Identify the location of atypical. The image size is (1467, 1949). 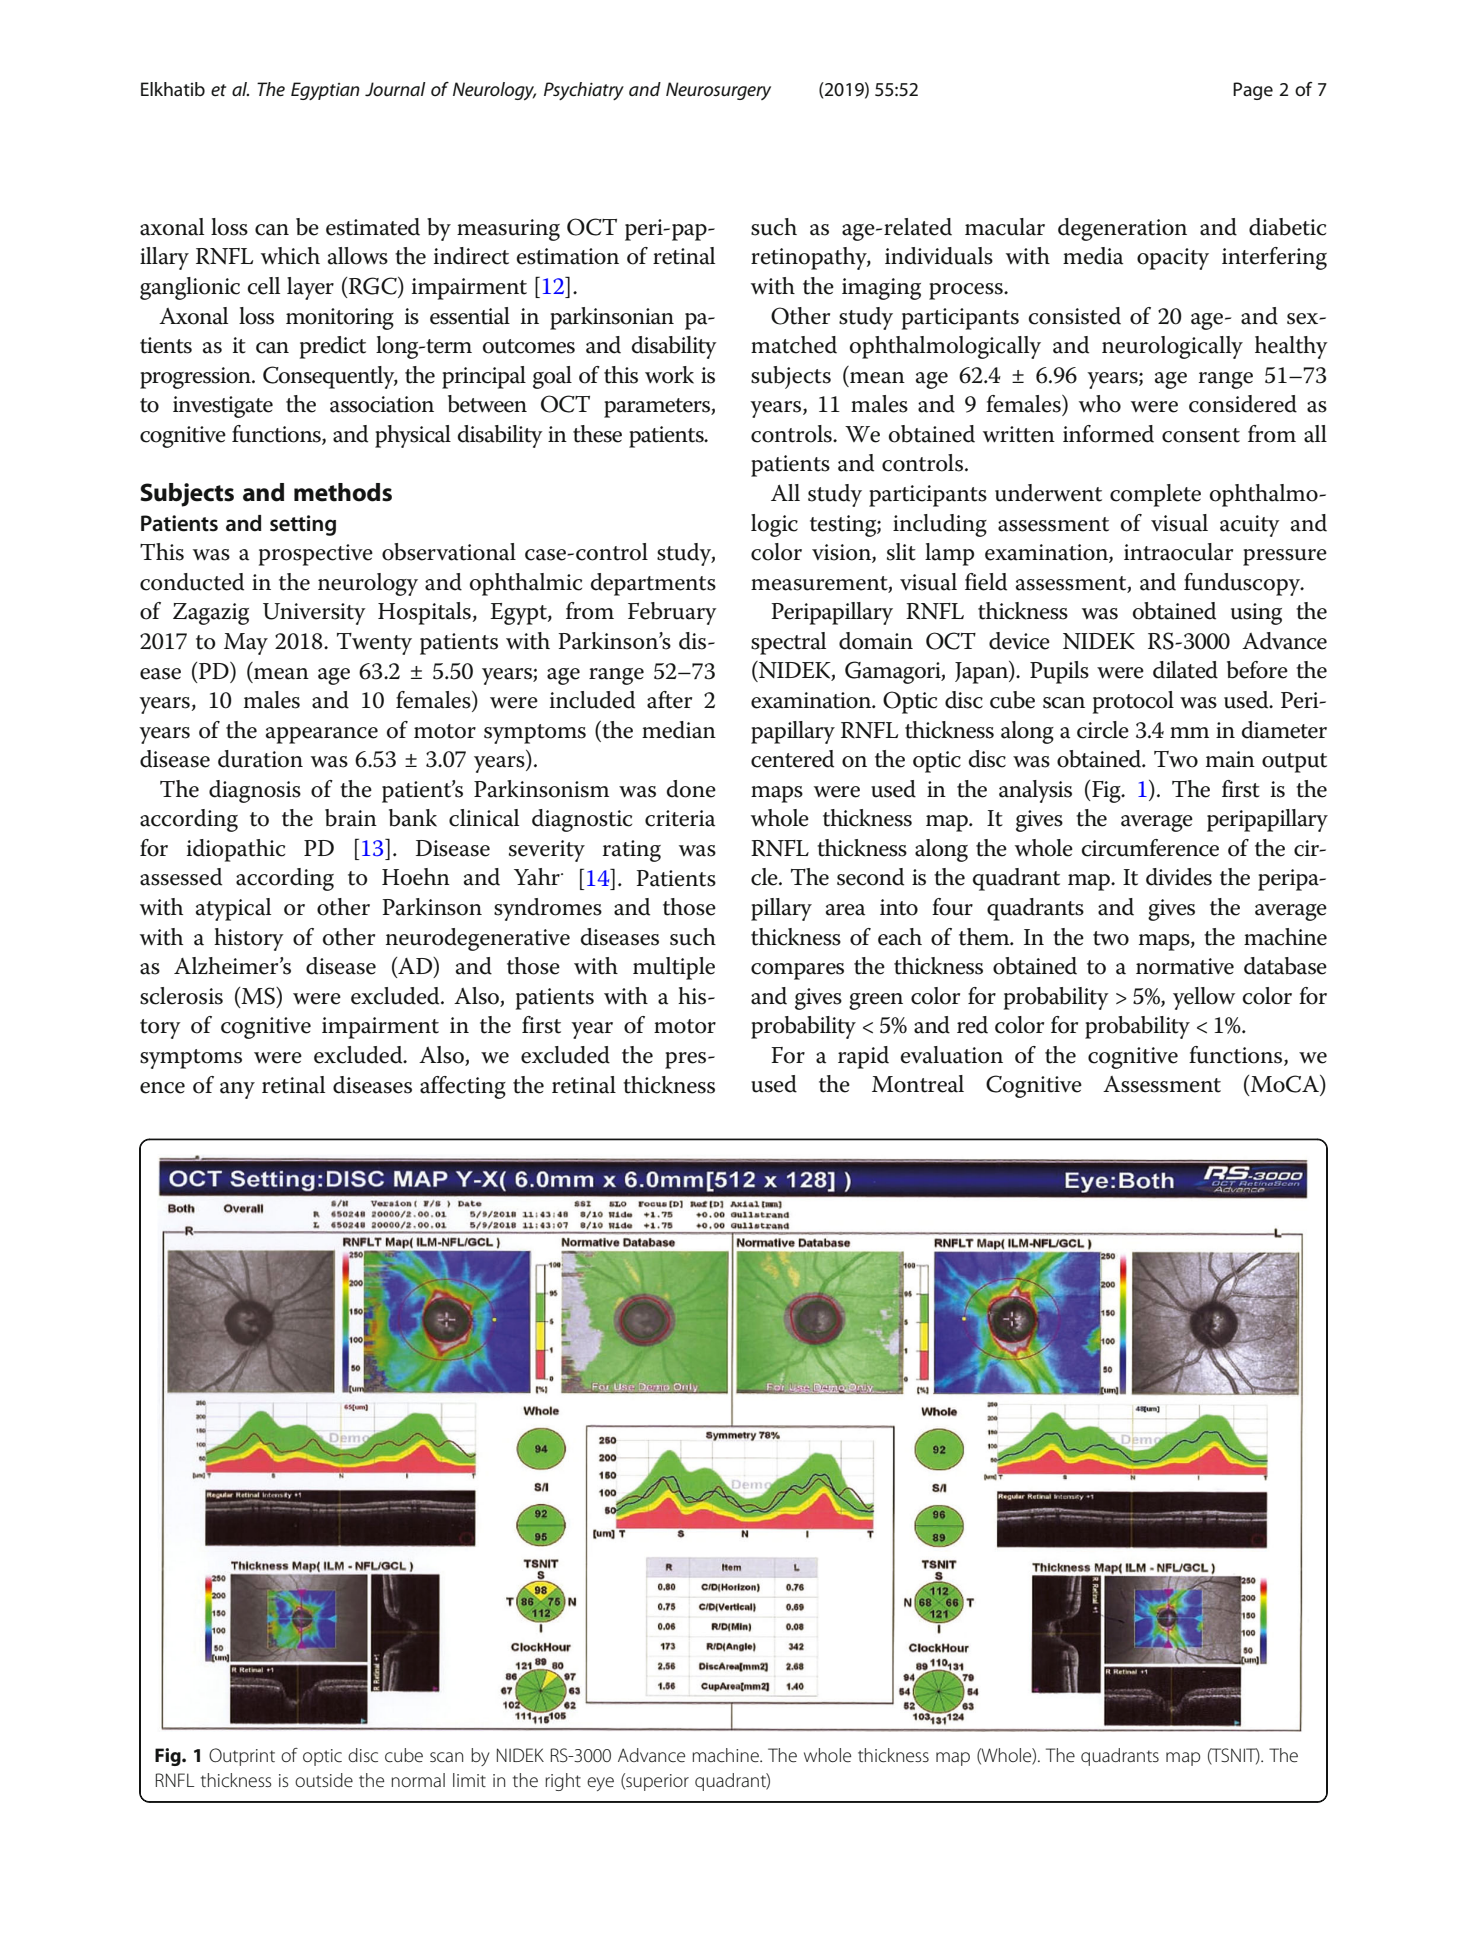
(233, 909).
